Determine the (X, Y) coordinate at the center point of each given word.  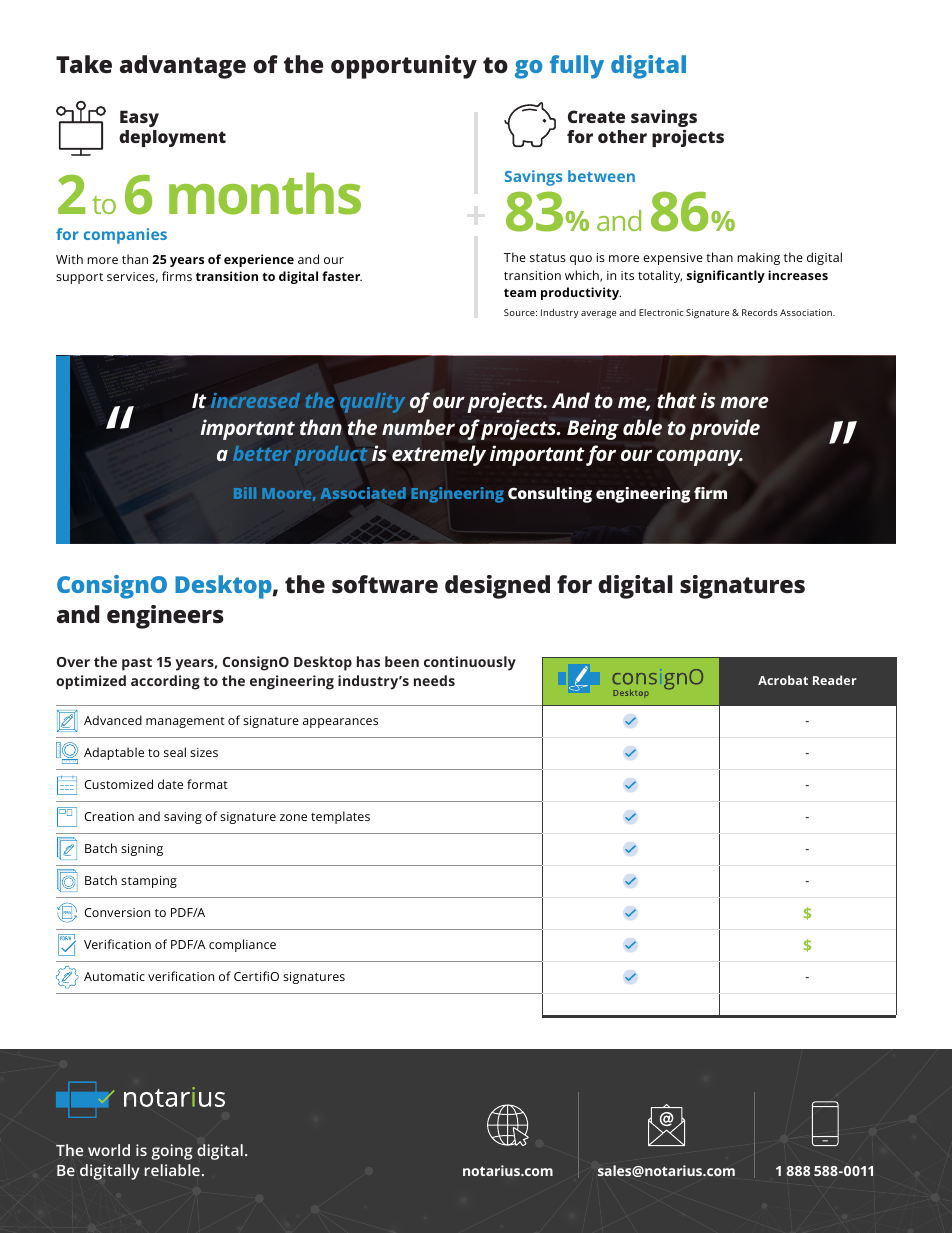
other (622, 136)
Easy (139, 118)
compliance (242, 945)
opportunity (404, 67)
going (171, 1152)
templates (340, 817)
